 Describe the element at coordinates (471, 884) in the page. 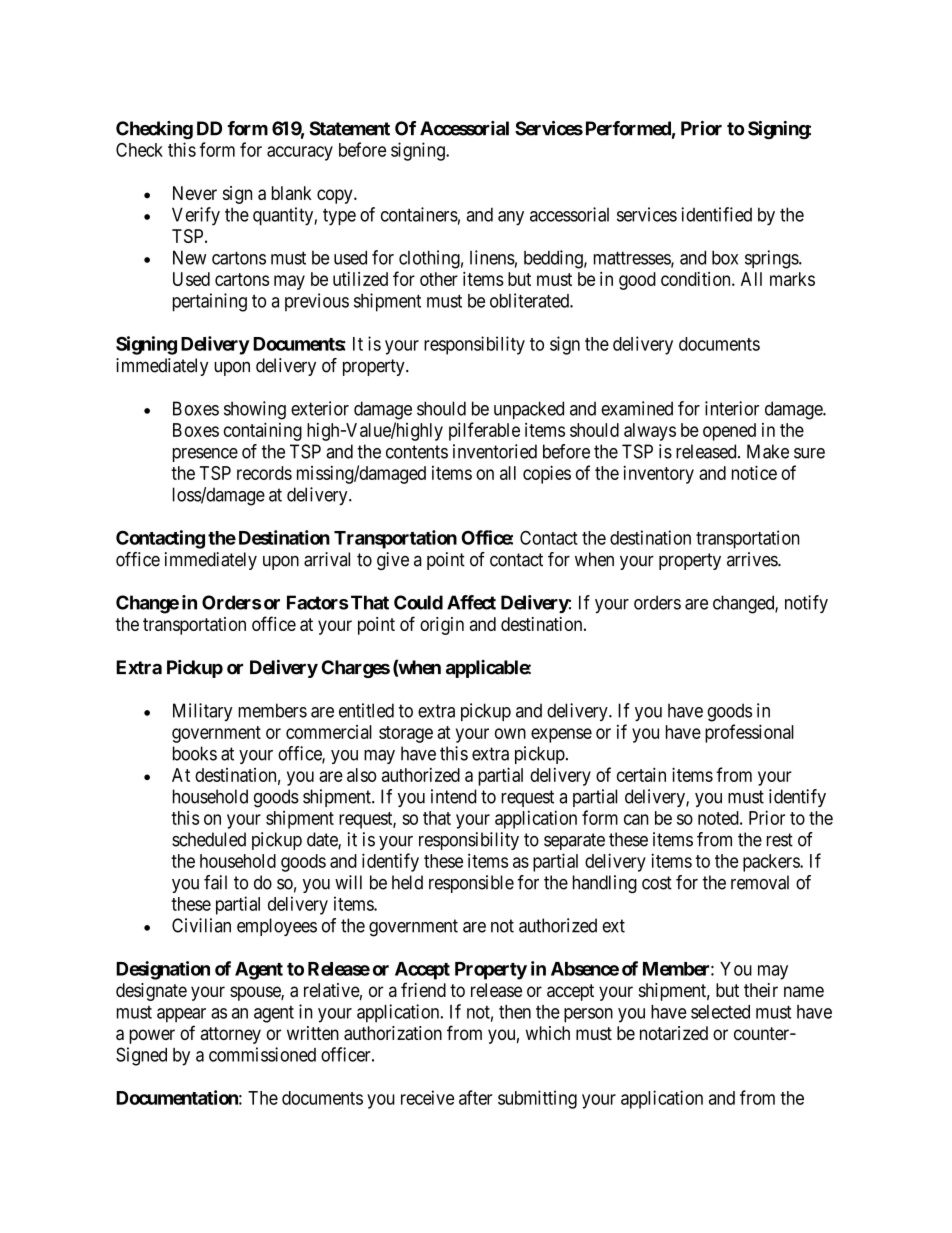

I see `responsible` at that location.
